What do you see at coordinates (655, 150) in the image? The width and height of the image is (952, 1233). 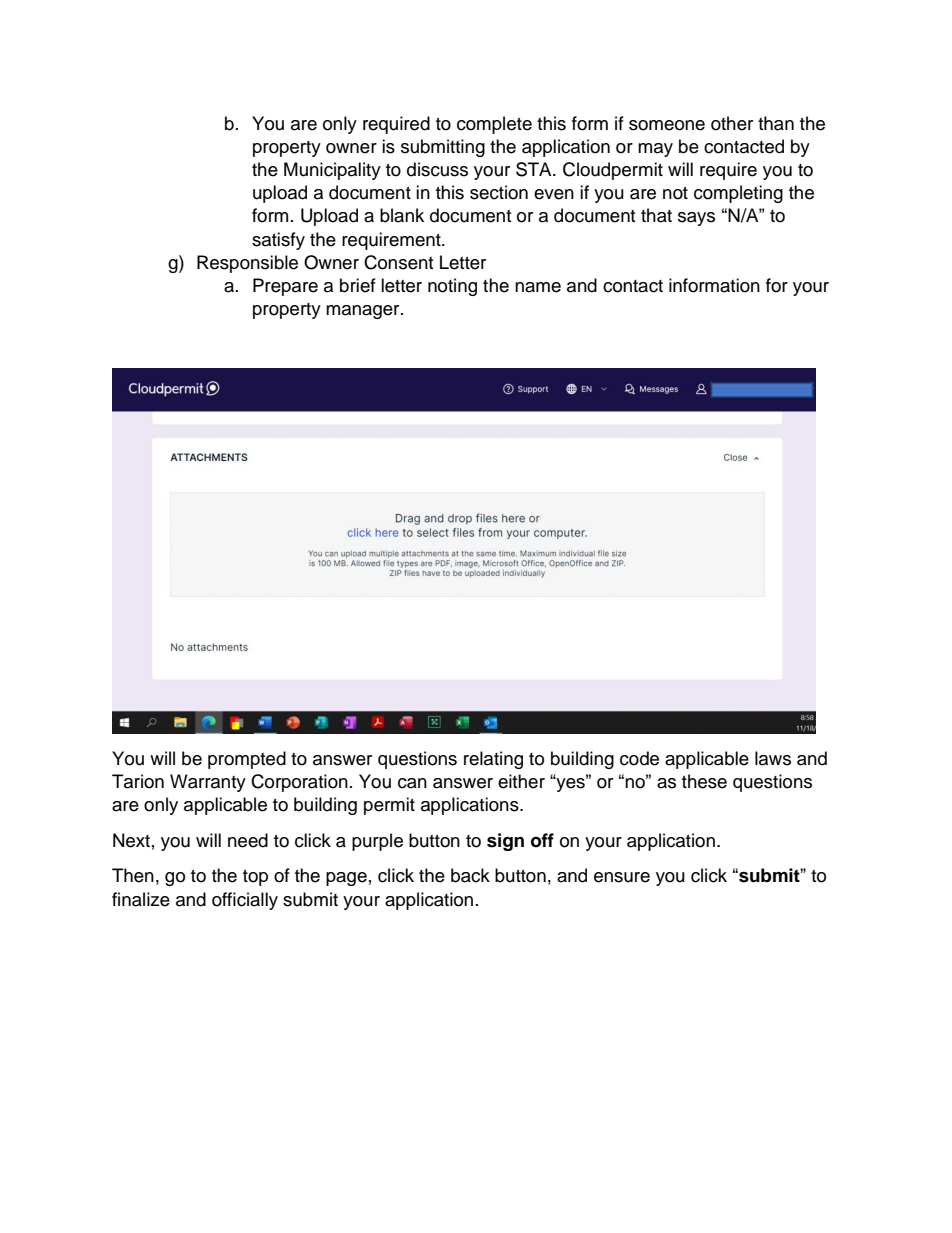 I see `may` at bounding box center [655, 150].
